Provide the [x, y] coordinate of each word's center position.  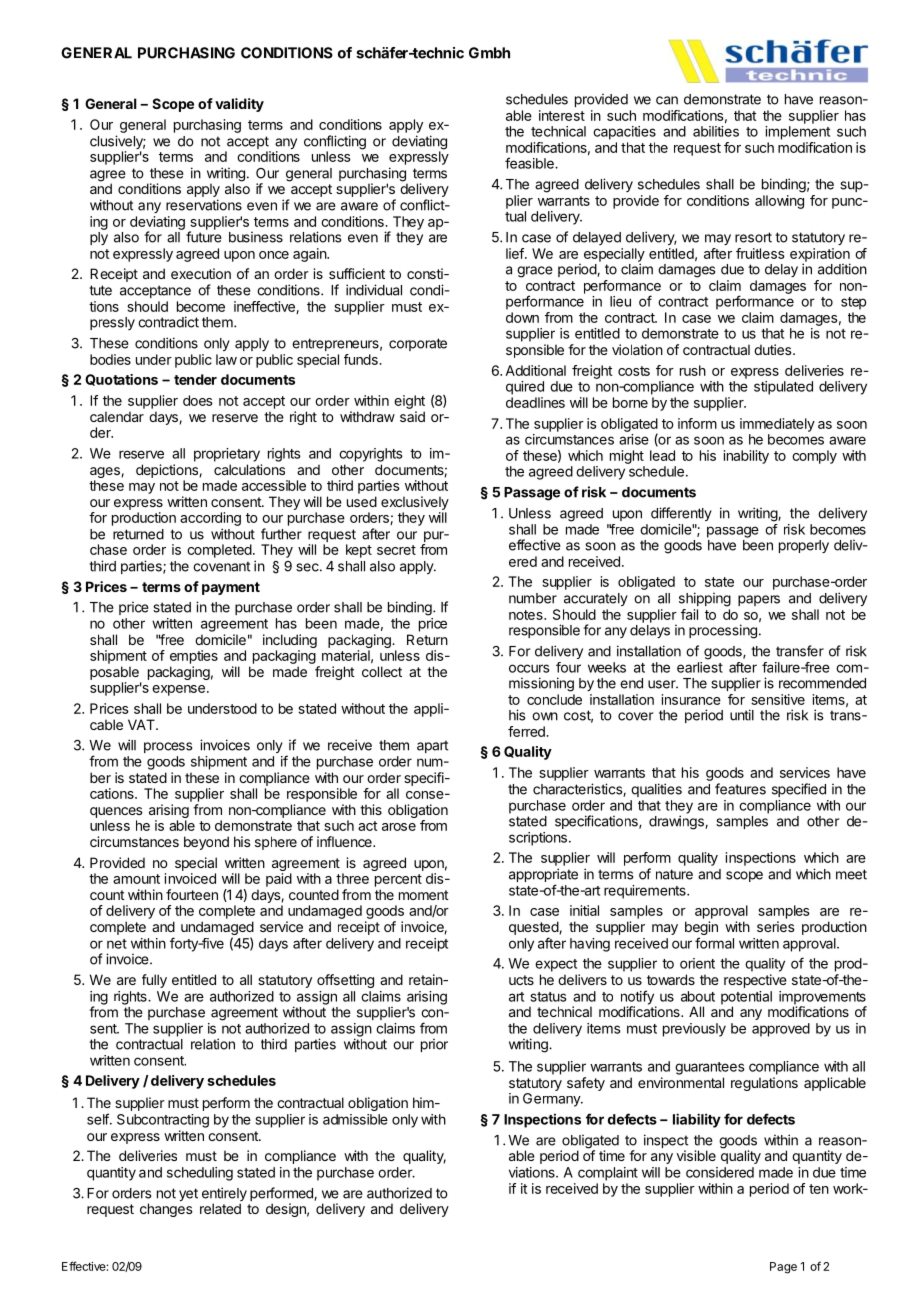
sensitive [778, 699]
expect [556, 965]
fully [154, 981]
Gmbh [489, 53]
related [220, 1208]
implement [797, 133]
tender [195, 379]
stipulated [783, 388]
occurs [529, 668]
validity [239, 105]
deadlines [535, 402]
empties [194, 657]
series [776, 926]
